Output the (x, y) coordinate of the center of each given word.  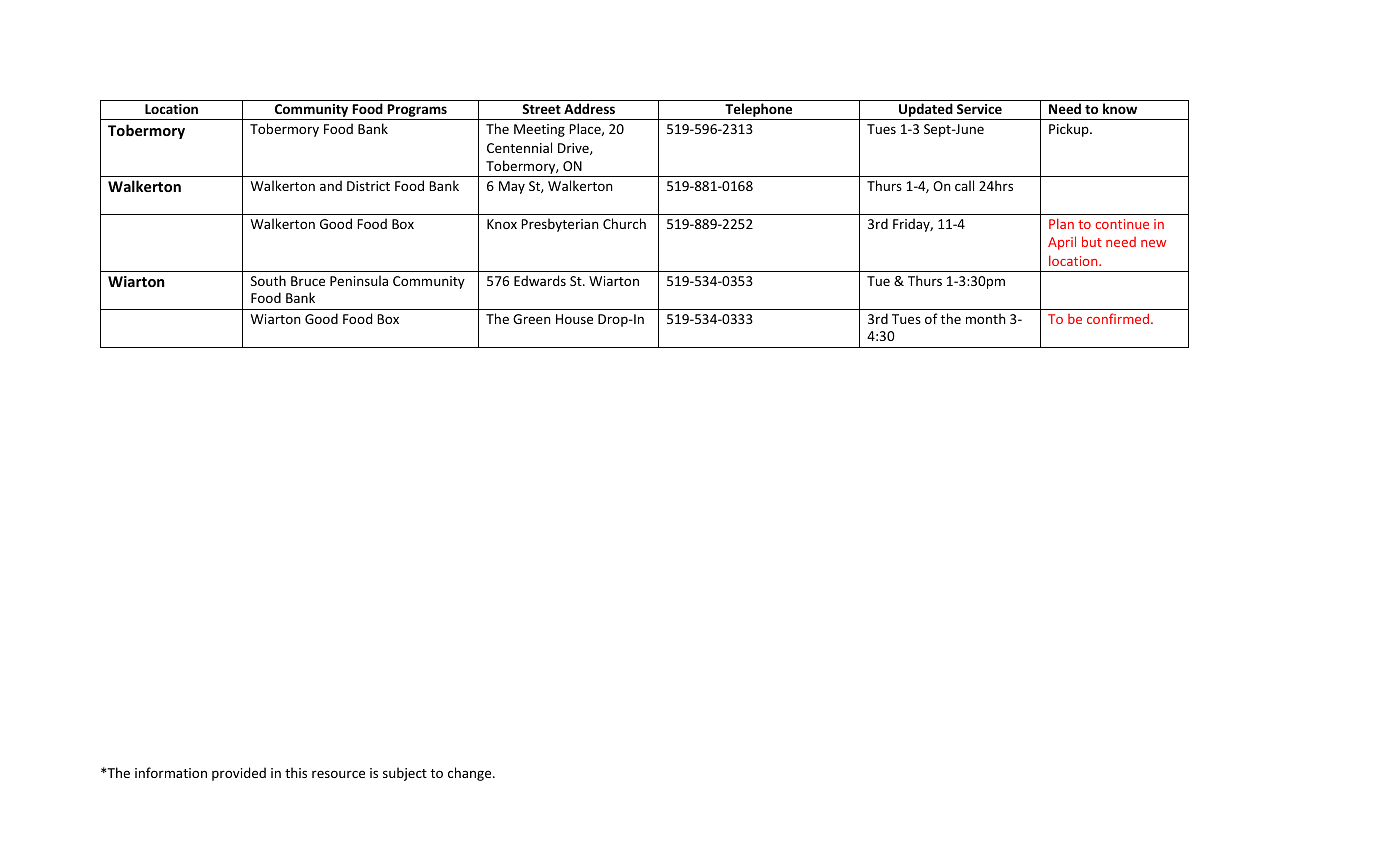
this (296, 772)
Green (532, 319)
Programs (417, 112)
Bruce (308, 281)
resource (338, 774)
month (986, 318)
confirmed (1119, 318)
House (574, 319)
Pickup (1070, 130)
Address (589, 108)
